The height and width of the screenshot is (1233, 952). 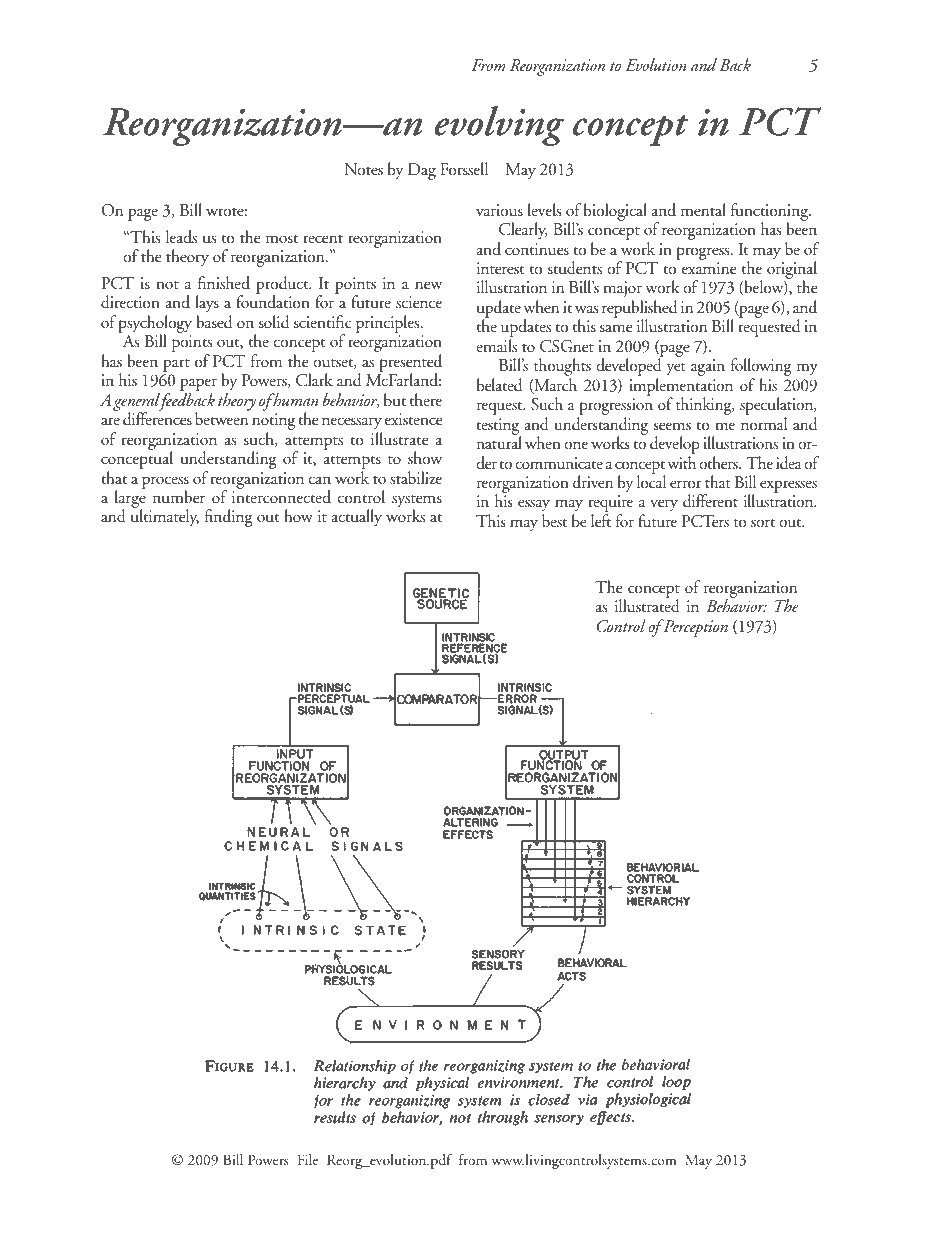 I want to click on Dag, so click(x=422, y=171).
